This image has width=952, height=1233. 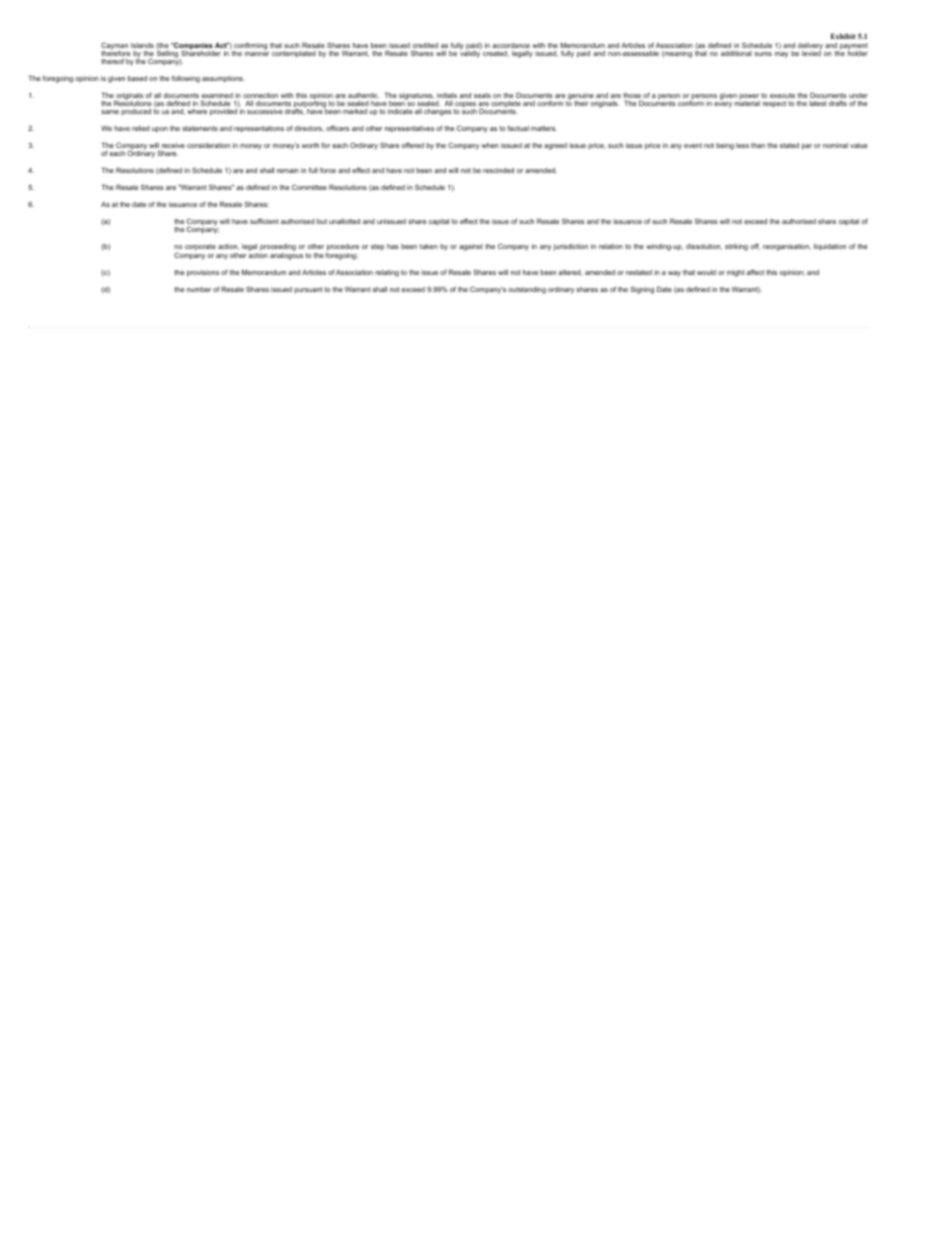 What do you see at coordinates (511, 45) in the image?
I see `accordance` at bounding box center [511, 45].
